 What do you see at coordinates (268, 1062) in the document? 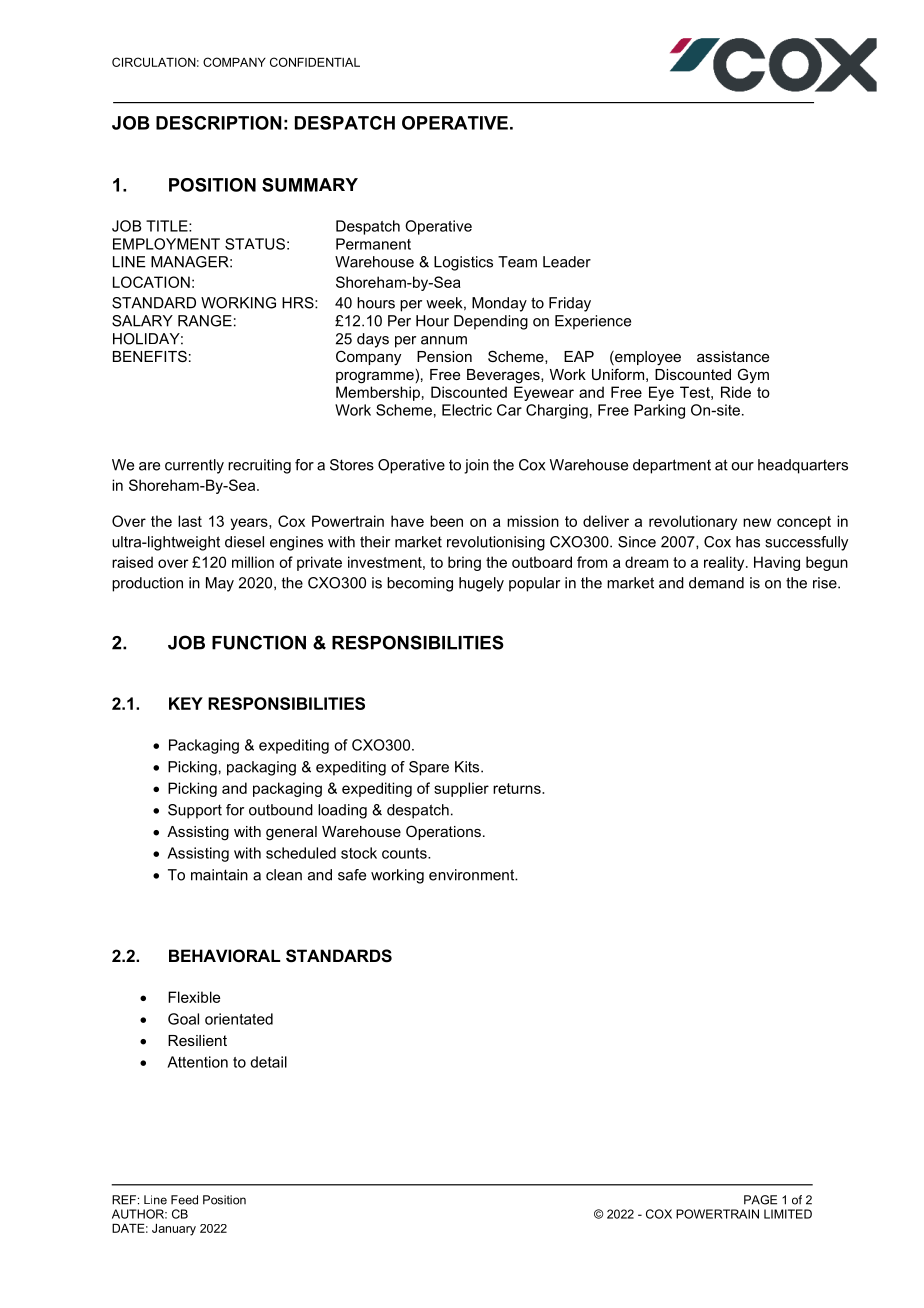
I see `detail` at bounding box center [268, 1062].
